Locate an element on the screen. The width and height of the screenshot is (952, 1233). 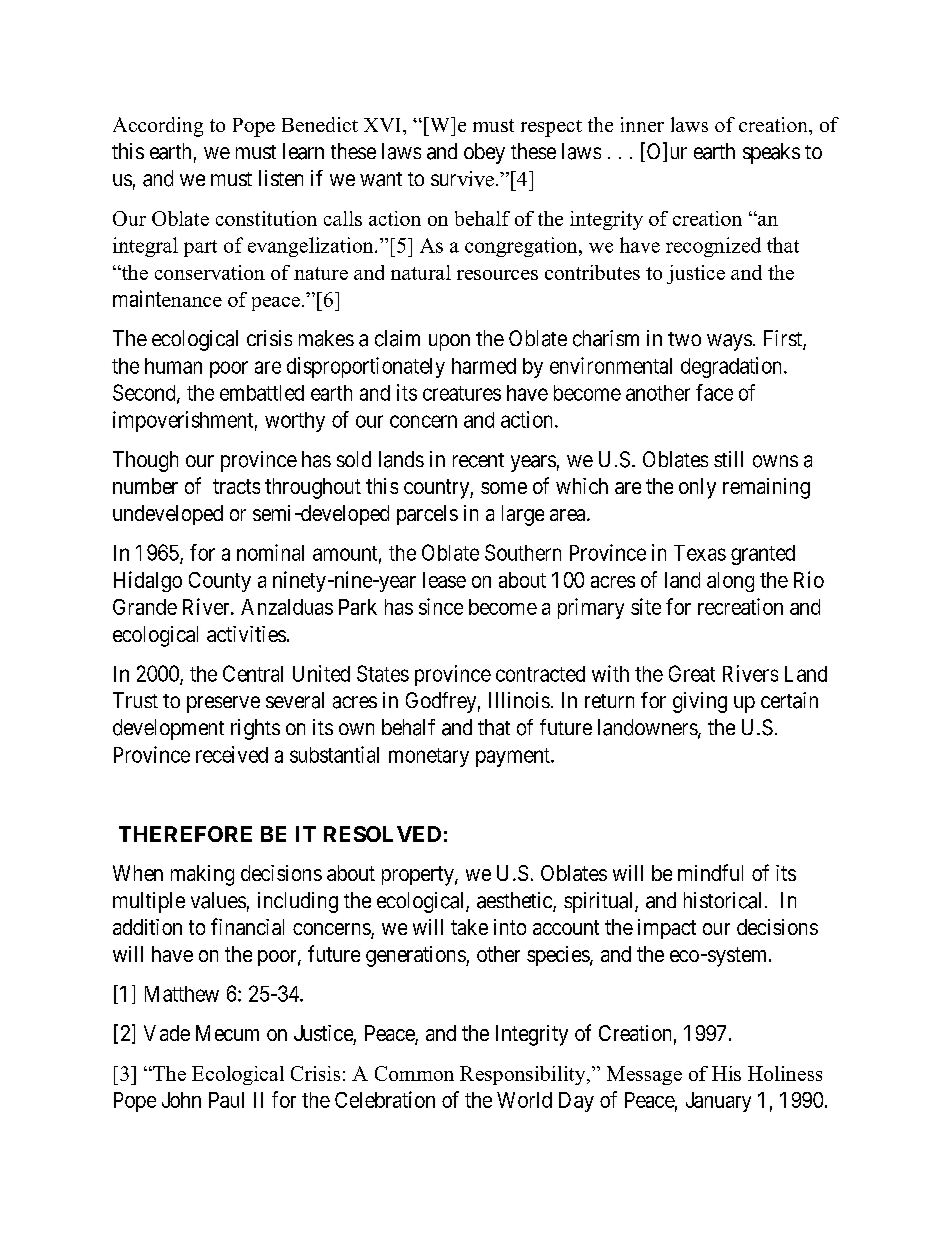
According is located at coordinates (158, 127).
